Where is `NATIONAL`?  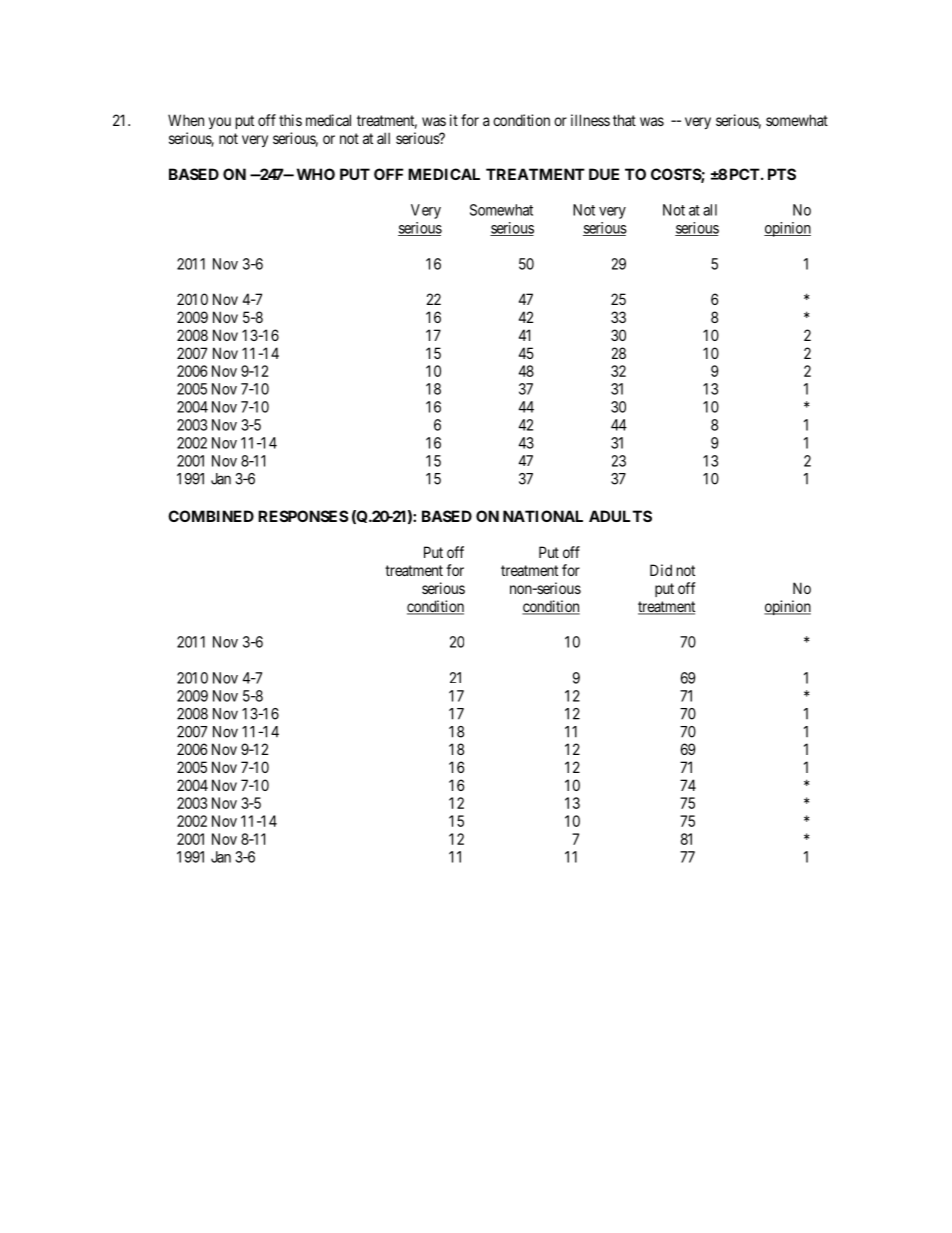
NATIONAL is located at coordinates (543, 516).
